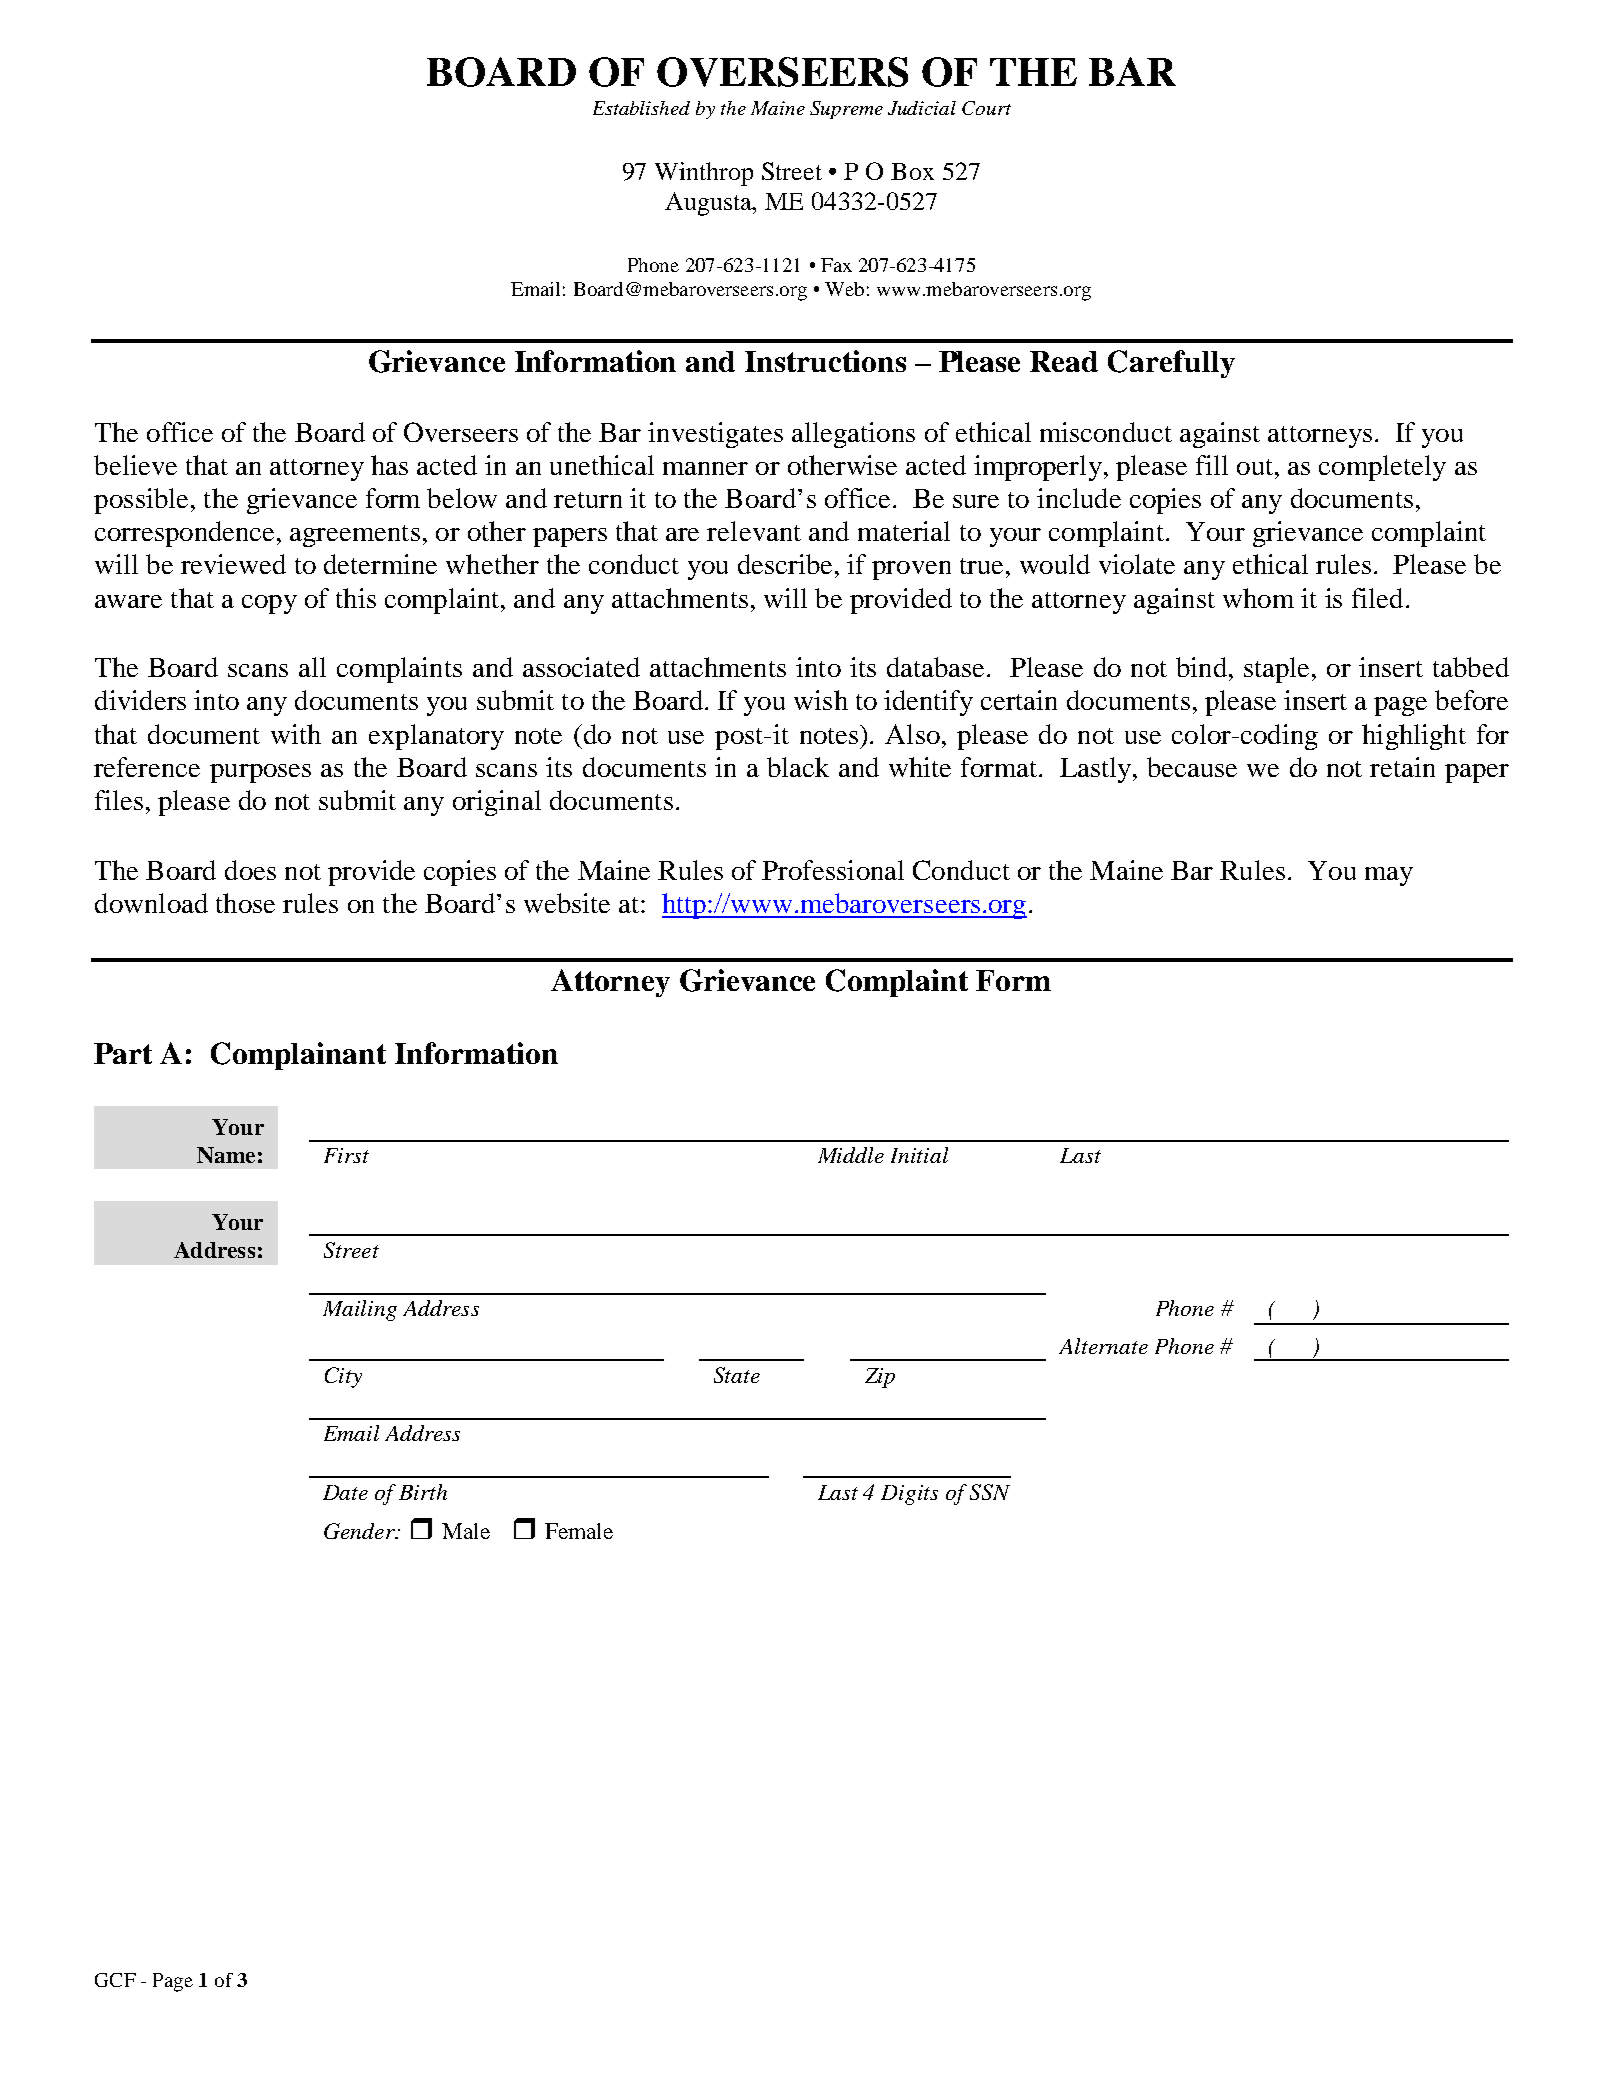 Image resolution: width=1603 pixels, height=2075 pixels. What do you see at coordinates (641, 108) in the page?
I see `Established` at bounding box center [641, 108].
